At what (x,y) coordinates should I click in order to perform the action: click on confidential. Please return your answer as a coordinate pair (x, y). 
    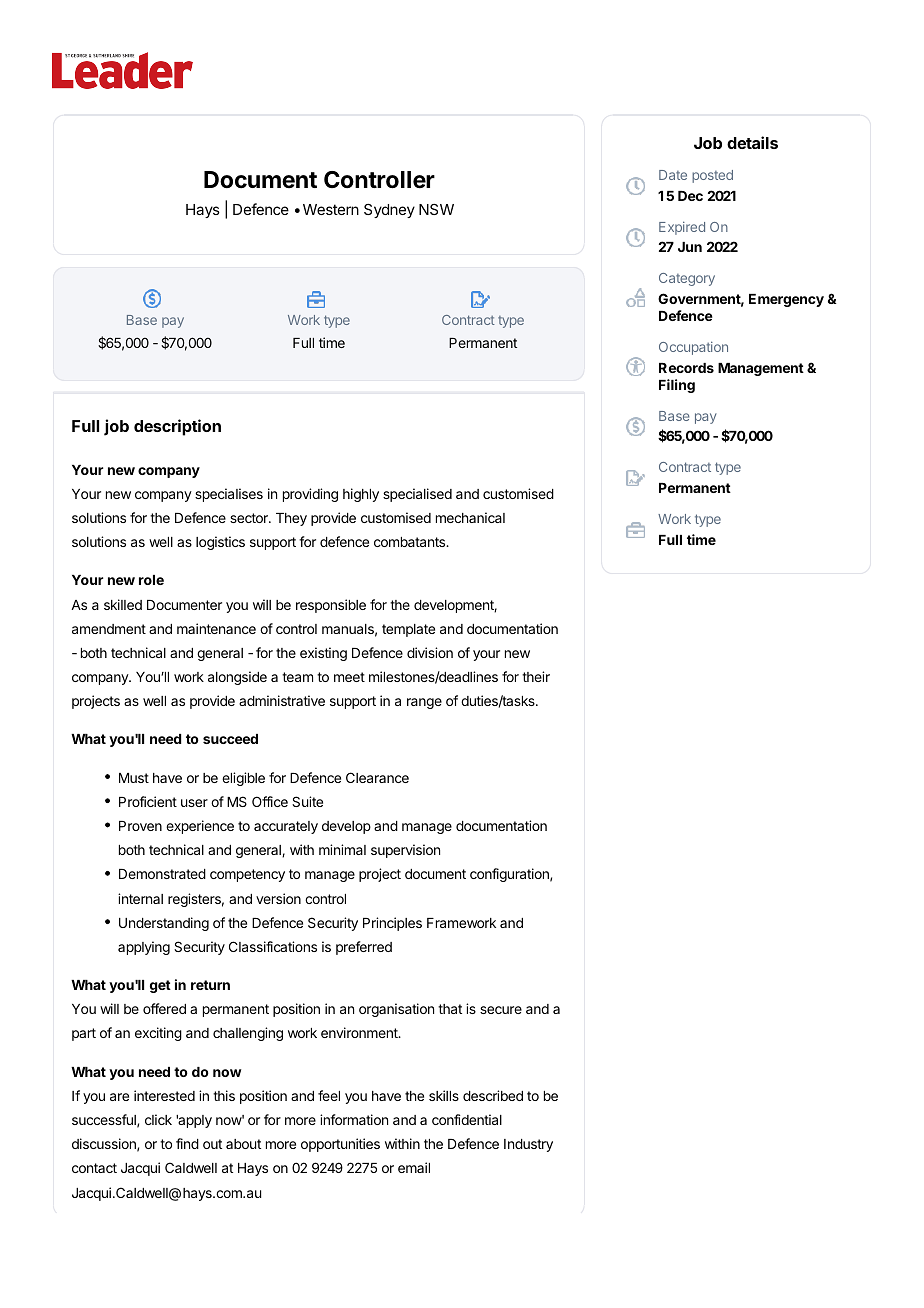
    Looking at the image, I should click on (467, 1119).
